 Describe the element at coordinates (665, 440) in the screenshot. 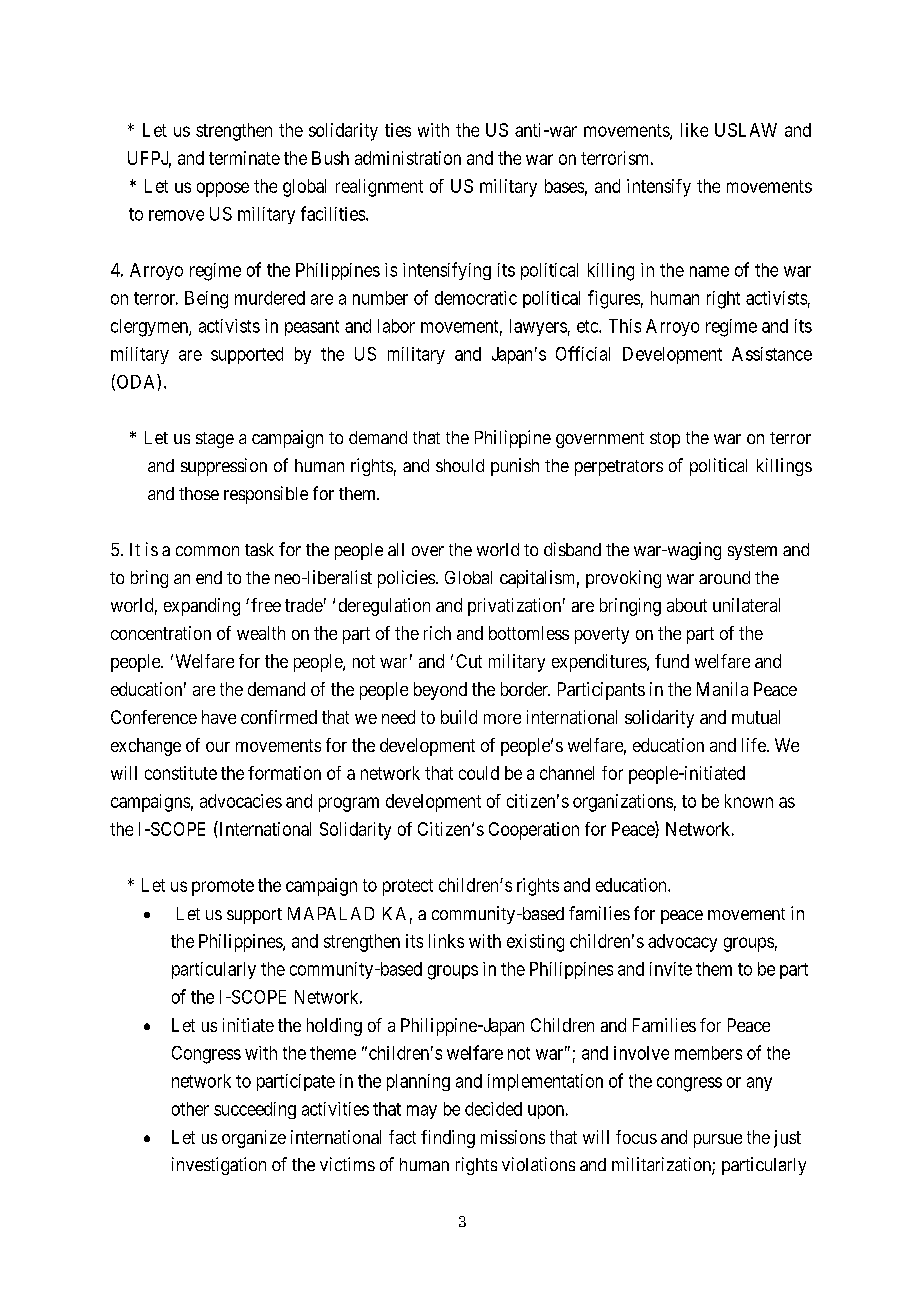

I see `stop` at that location.
